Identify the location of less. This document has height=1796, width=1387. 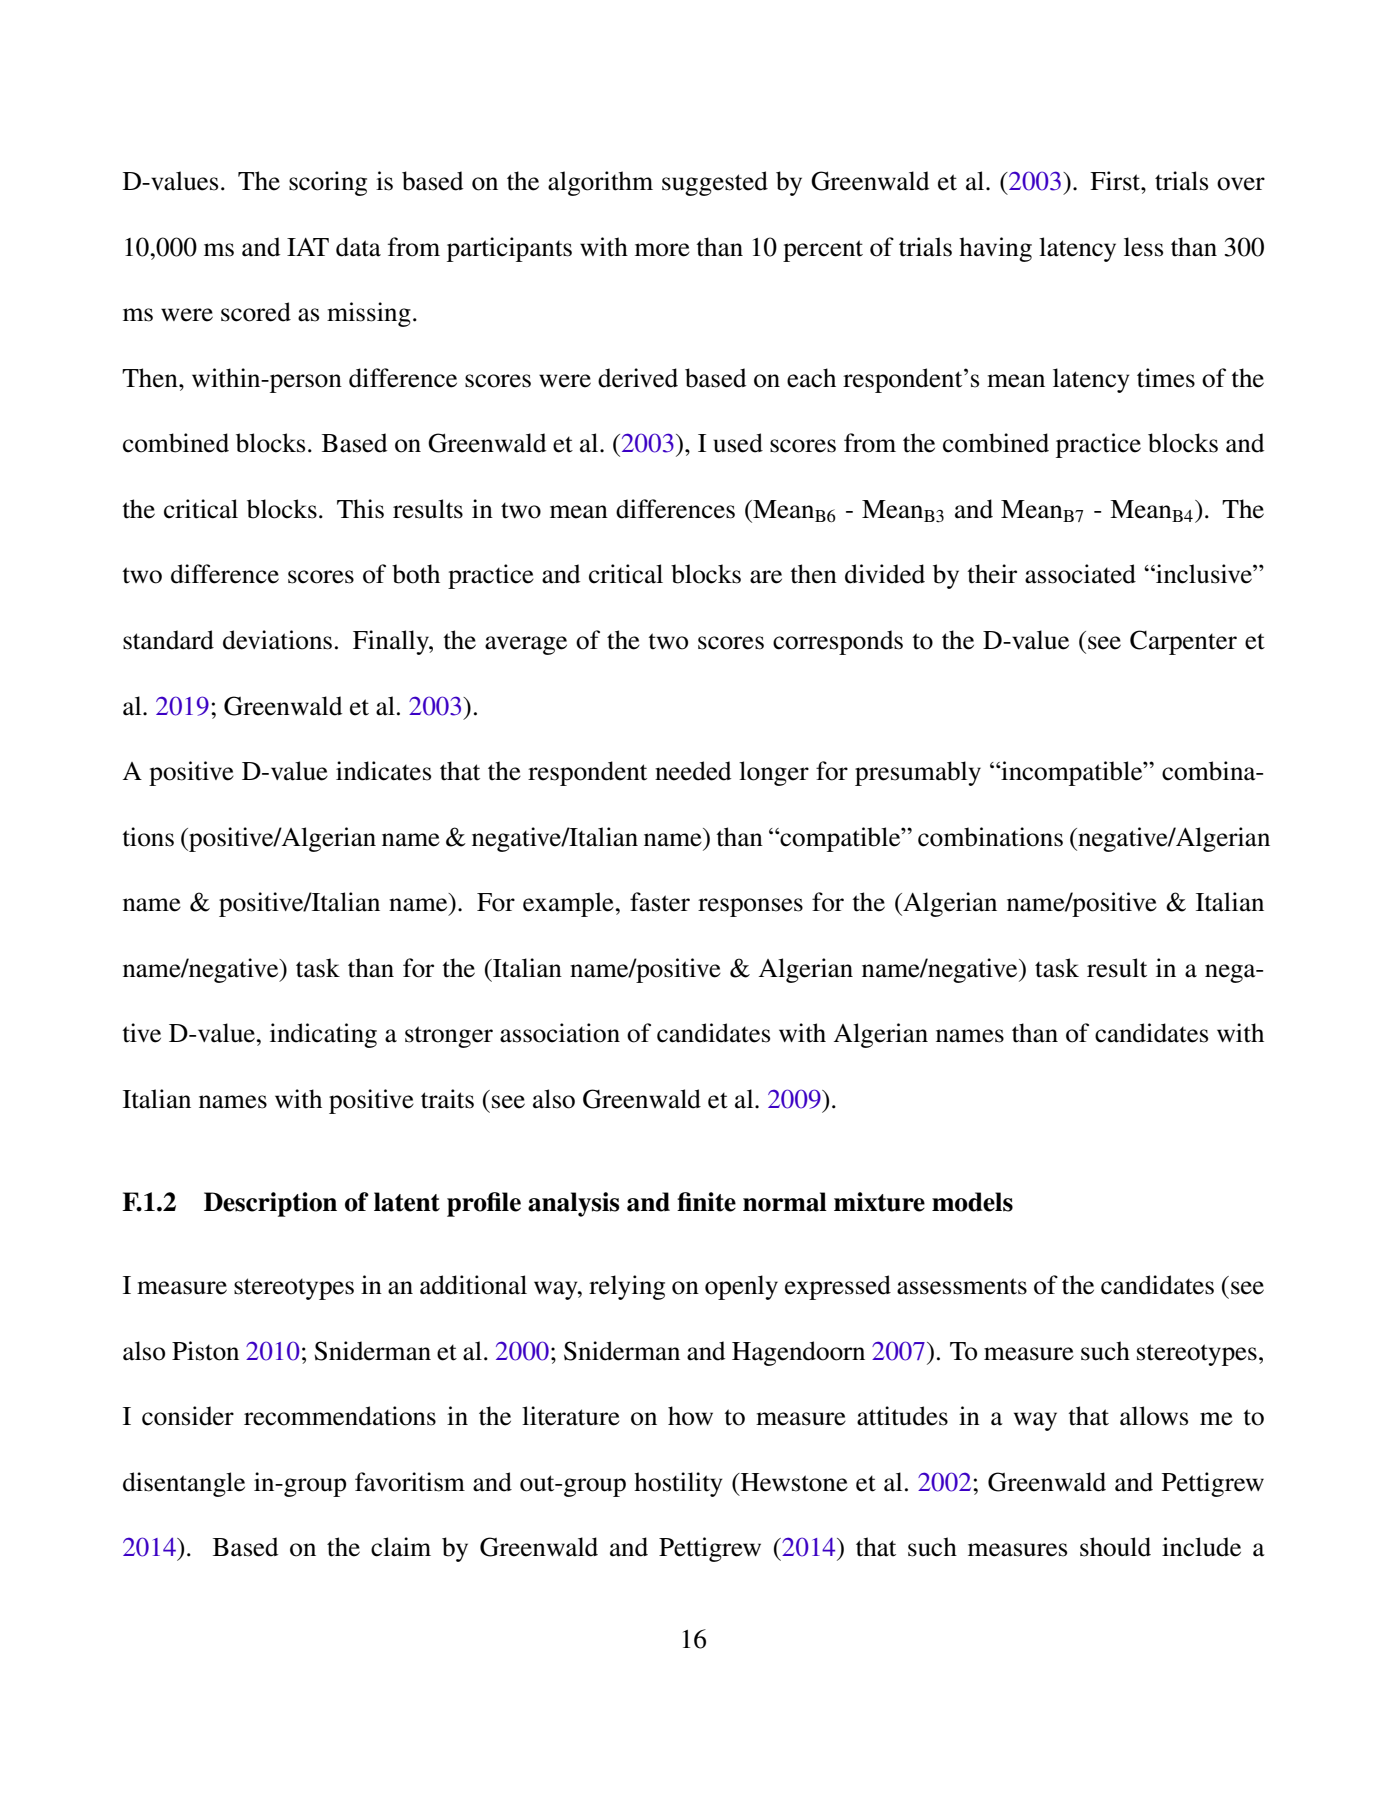
(1143, 247).
